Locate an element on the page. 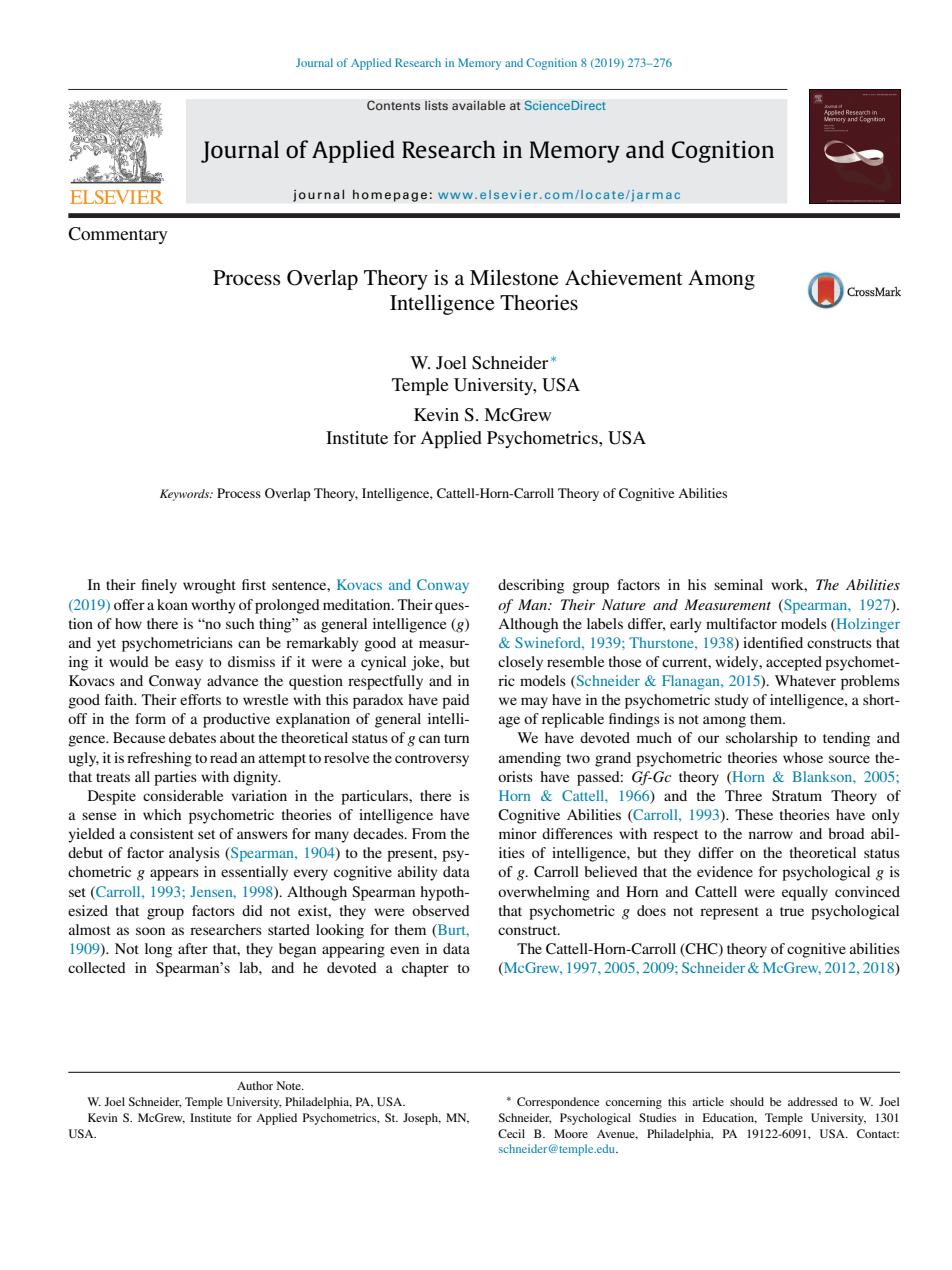 The height and width of the image is (1270, 952). Achievement is located at coordinates (624, 278).
